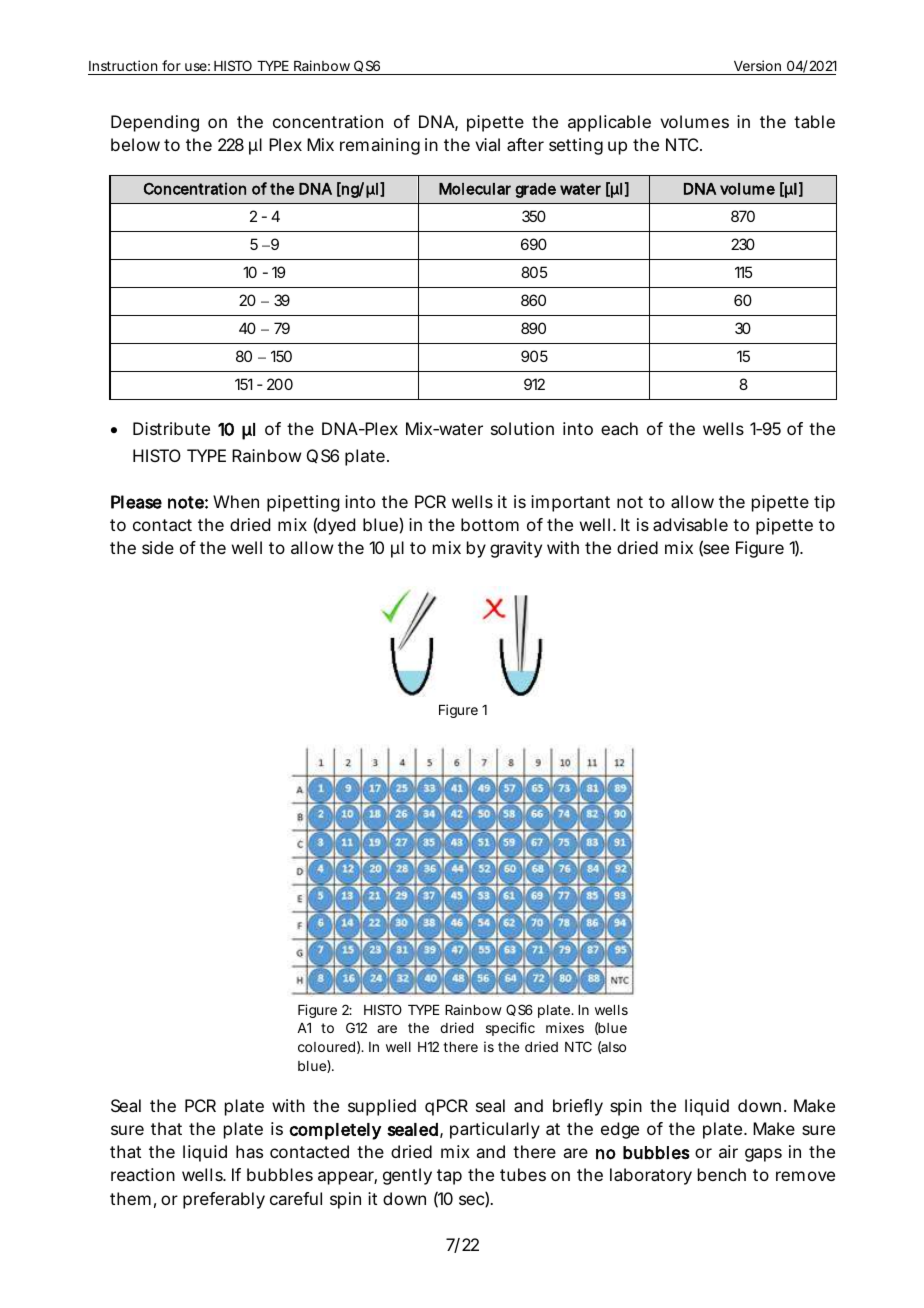 This document has width=924, height=1308. Describe the element at coordinates (158, 547) in the document. I see `side` at that location.
